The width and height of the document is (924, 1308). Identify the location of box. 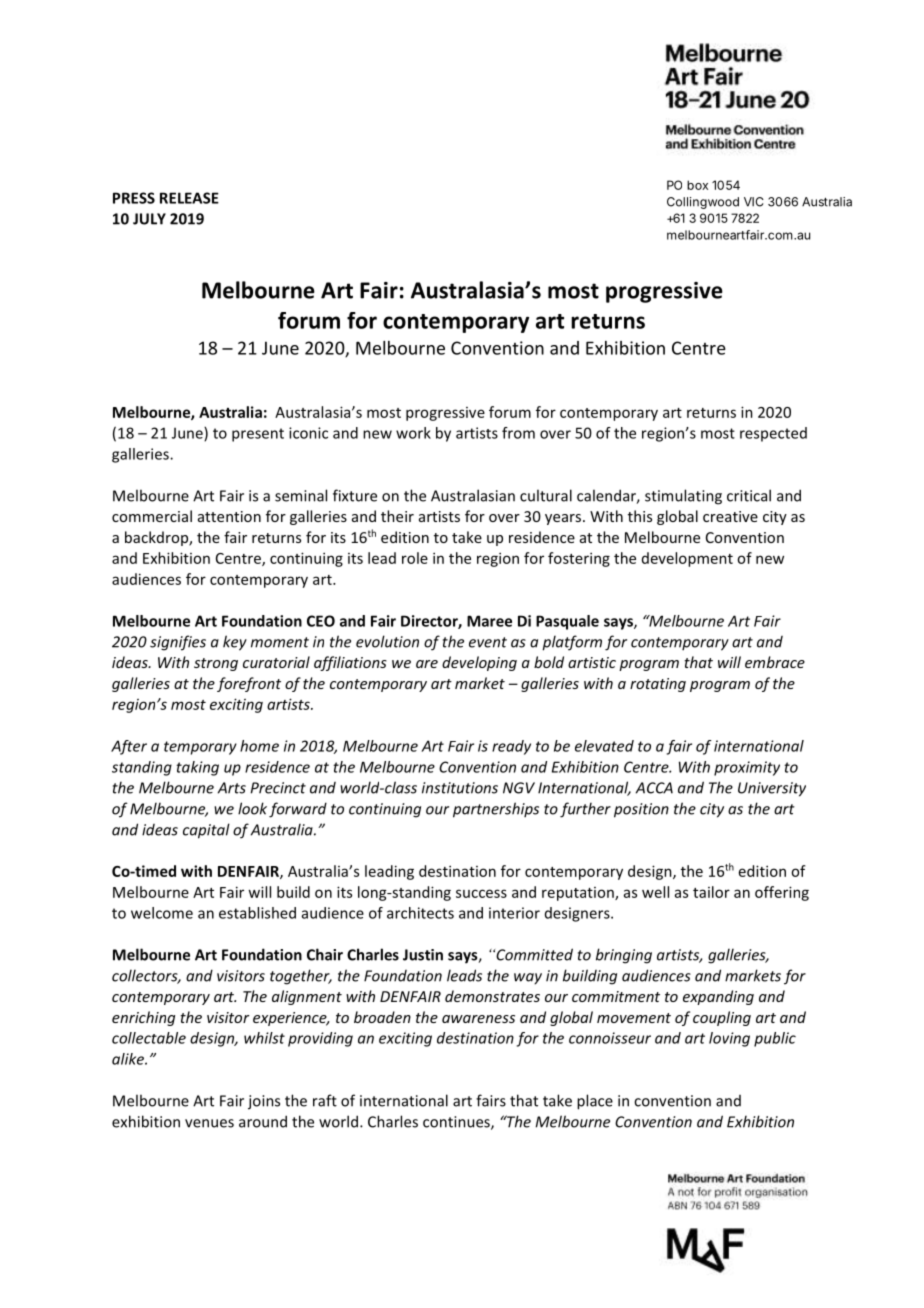
(697, 185).
